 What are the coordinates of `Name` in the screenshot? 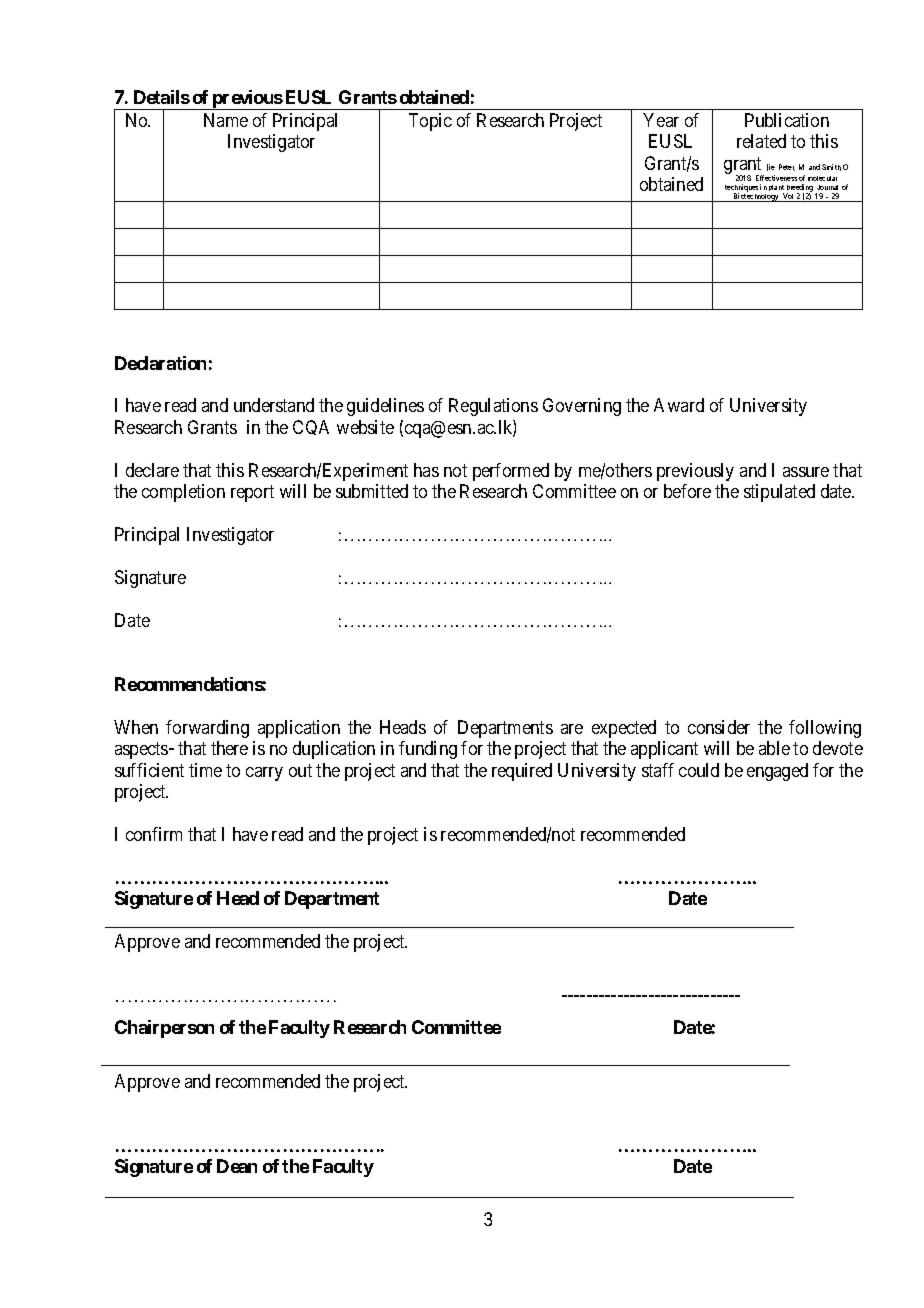 It's located at (226, 120).
